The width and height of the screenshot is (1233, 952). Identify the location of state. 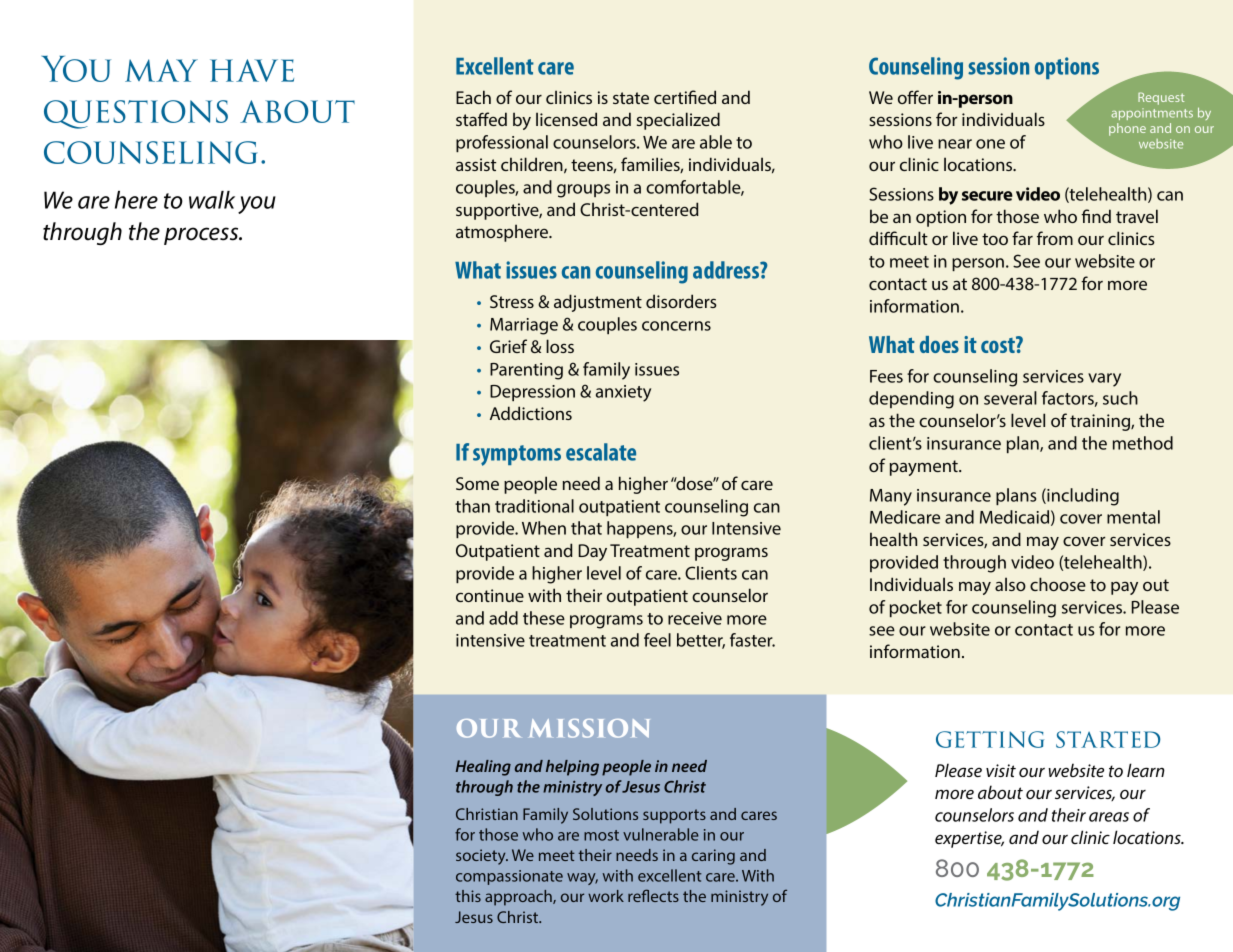
(631, 98).
